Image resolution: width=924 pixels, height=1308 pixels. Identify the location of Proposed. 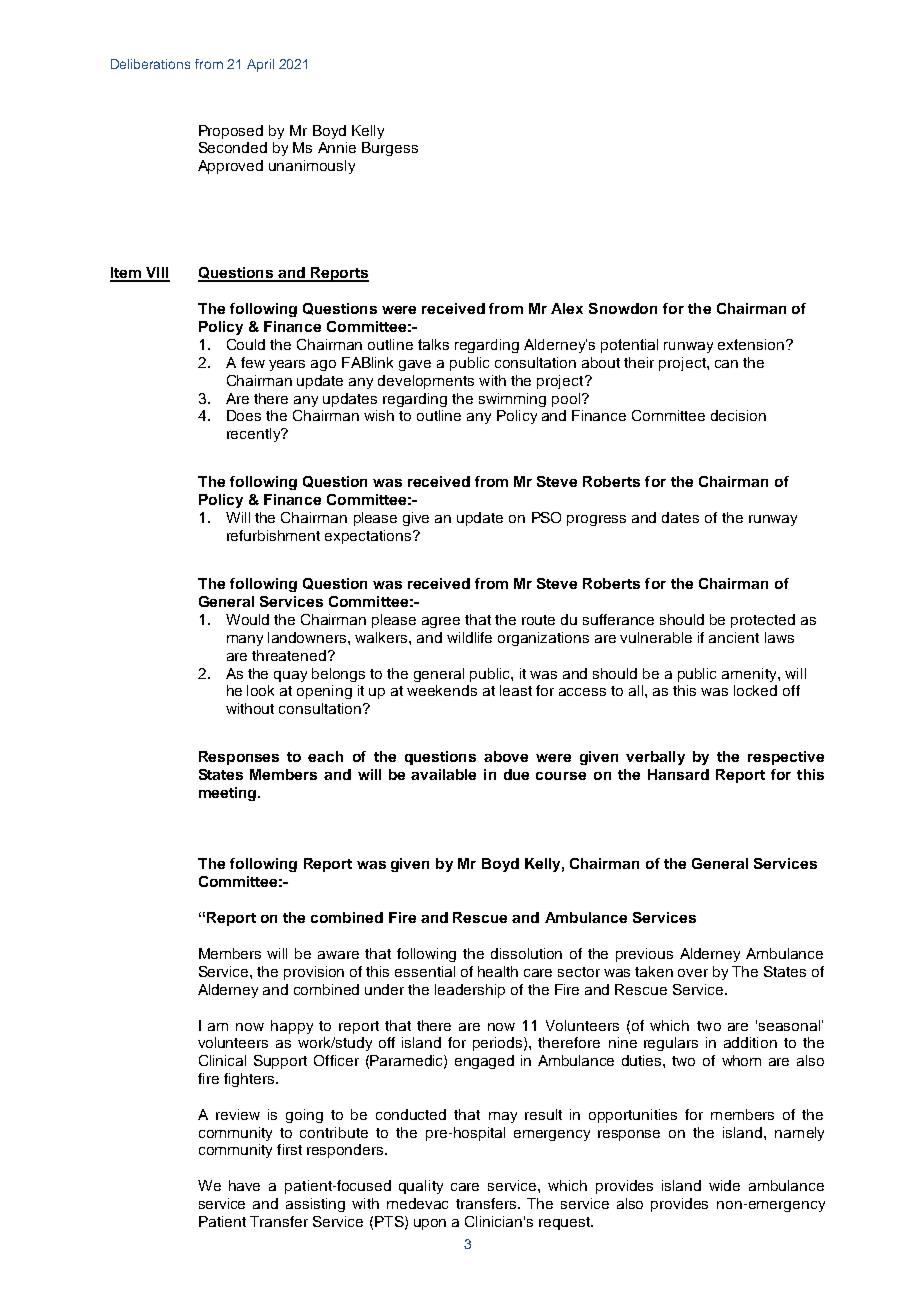
(231, 132).
